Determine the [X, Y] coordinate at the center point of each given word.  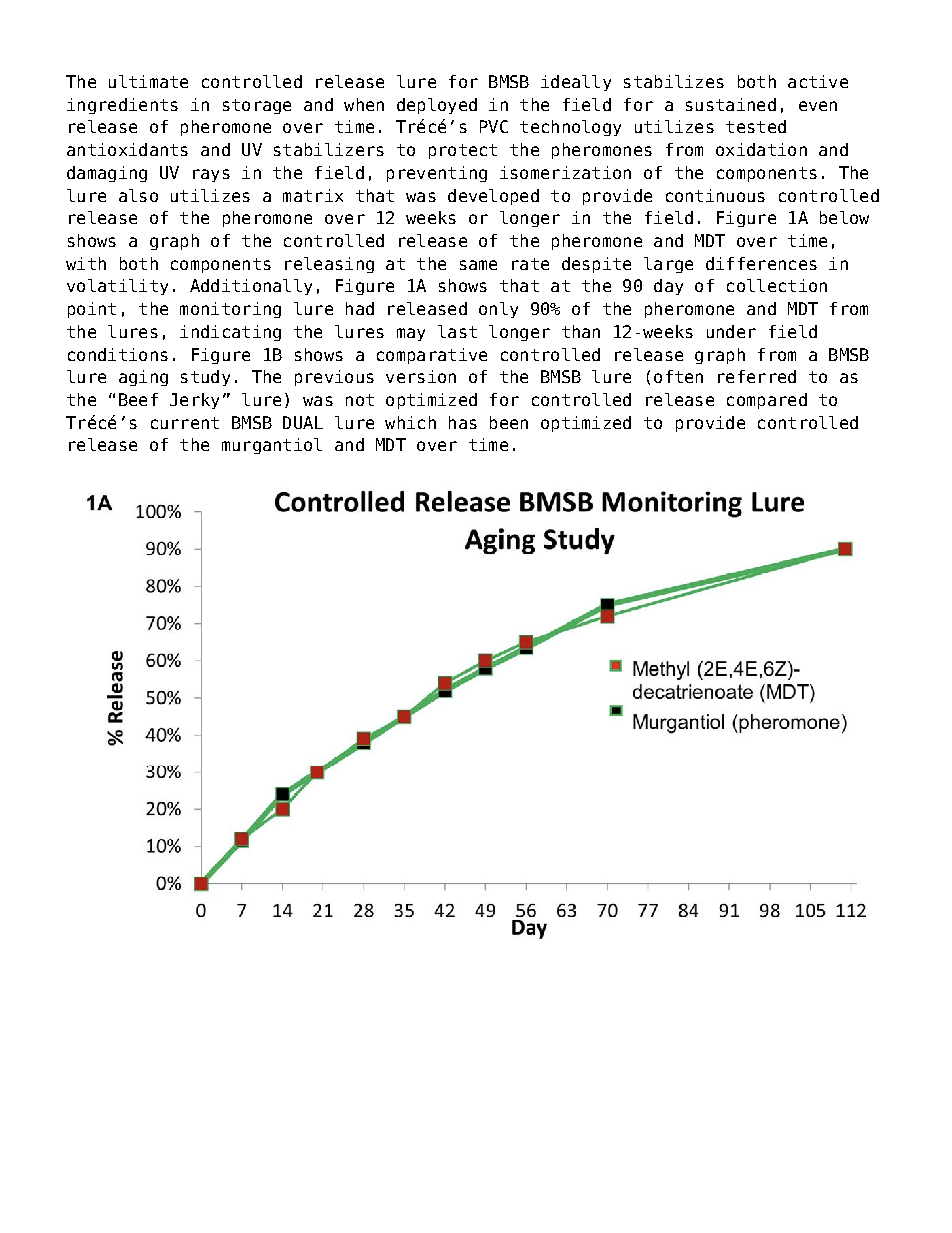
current [185, 423]
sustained [731, 104]
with [86, 263]
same [478, 265]
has [463, 422]
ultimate [148, 81]
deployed [437, 106]
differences [761, 263]
